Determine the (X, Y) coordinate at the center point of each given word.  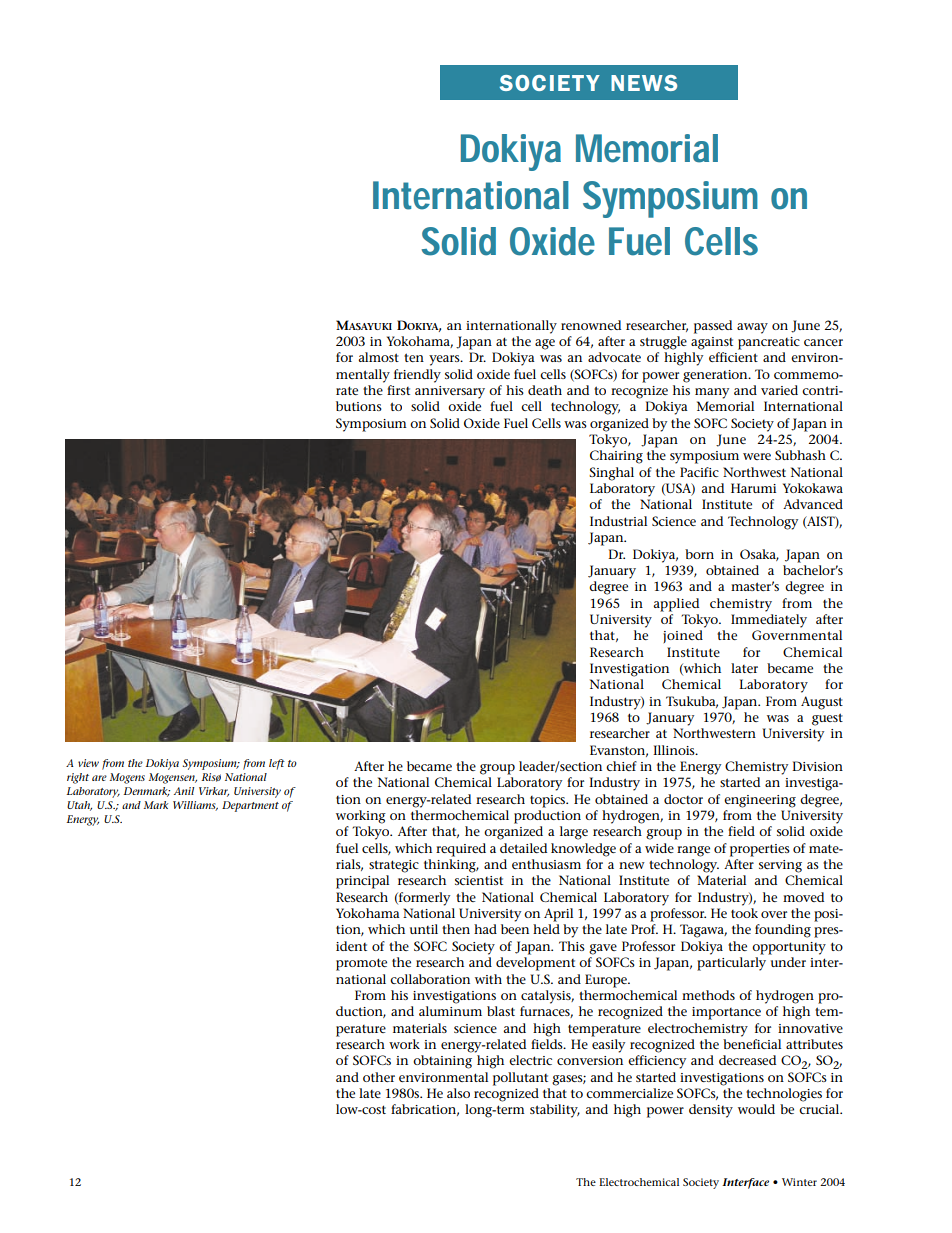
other (379, 1077)
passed (713, 327)
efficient (733, 357)
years (445, 360)
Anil (184, 791)
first (398, 390)
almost (378, 357)
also (458, 1093)
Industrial (618, 521)
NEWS (644, 83)
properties (760, 850)
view (88, 763)
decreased (747, 1060)
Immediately (769, 621)
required (461, 850)
